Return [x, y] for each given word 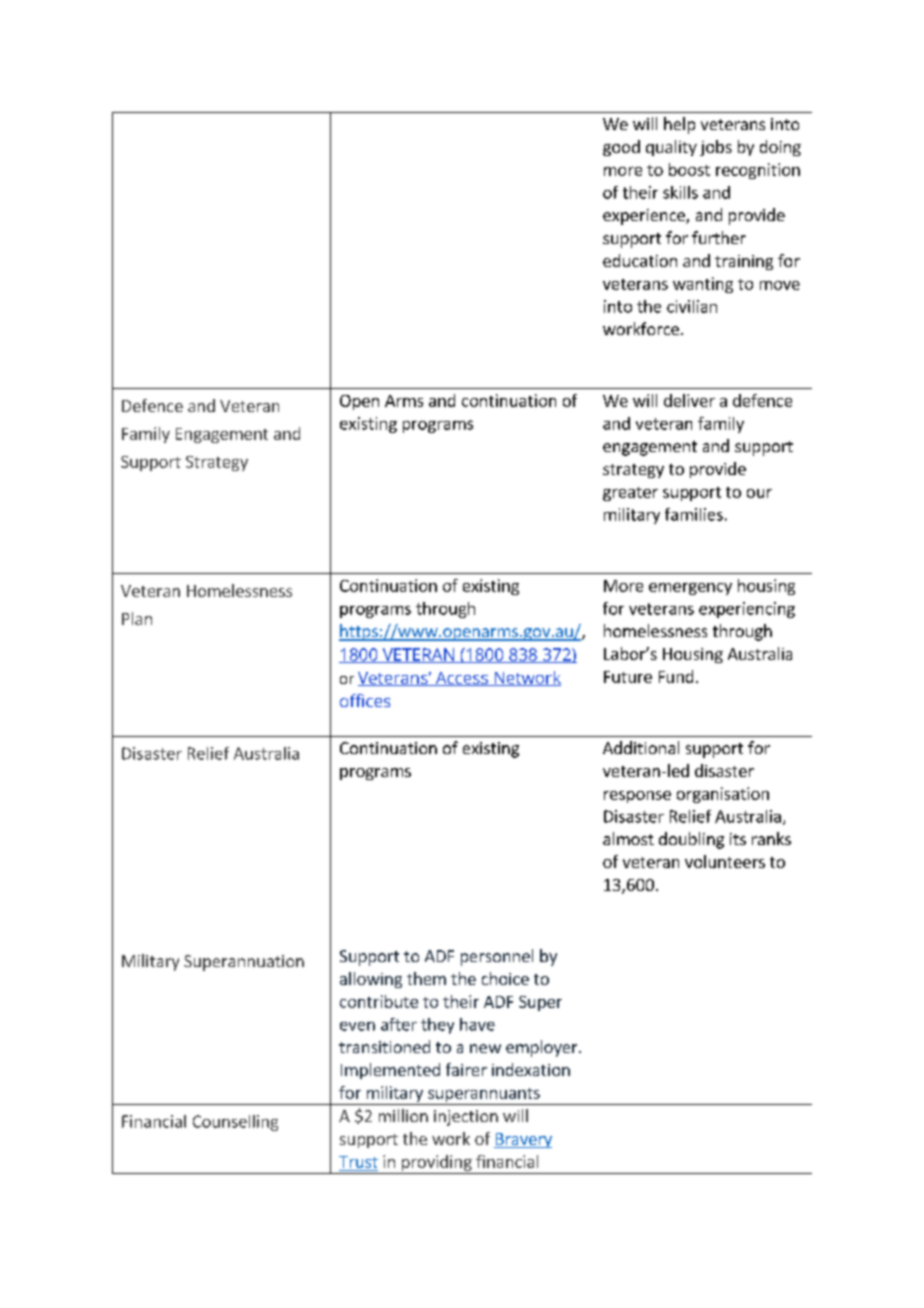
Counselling [235, 1123]
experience [645, 217]
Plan [137, 618]
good [621, 148]
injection [466, 1118]
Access [461, 679]
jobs [716, 148]
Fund [676, 676]
